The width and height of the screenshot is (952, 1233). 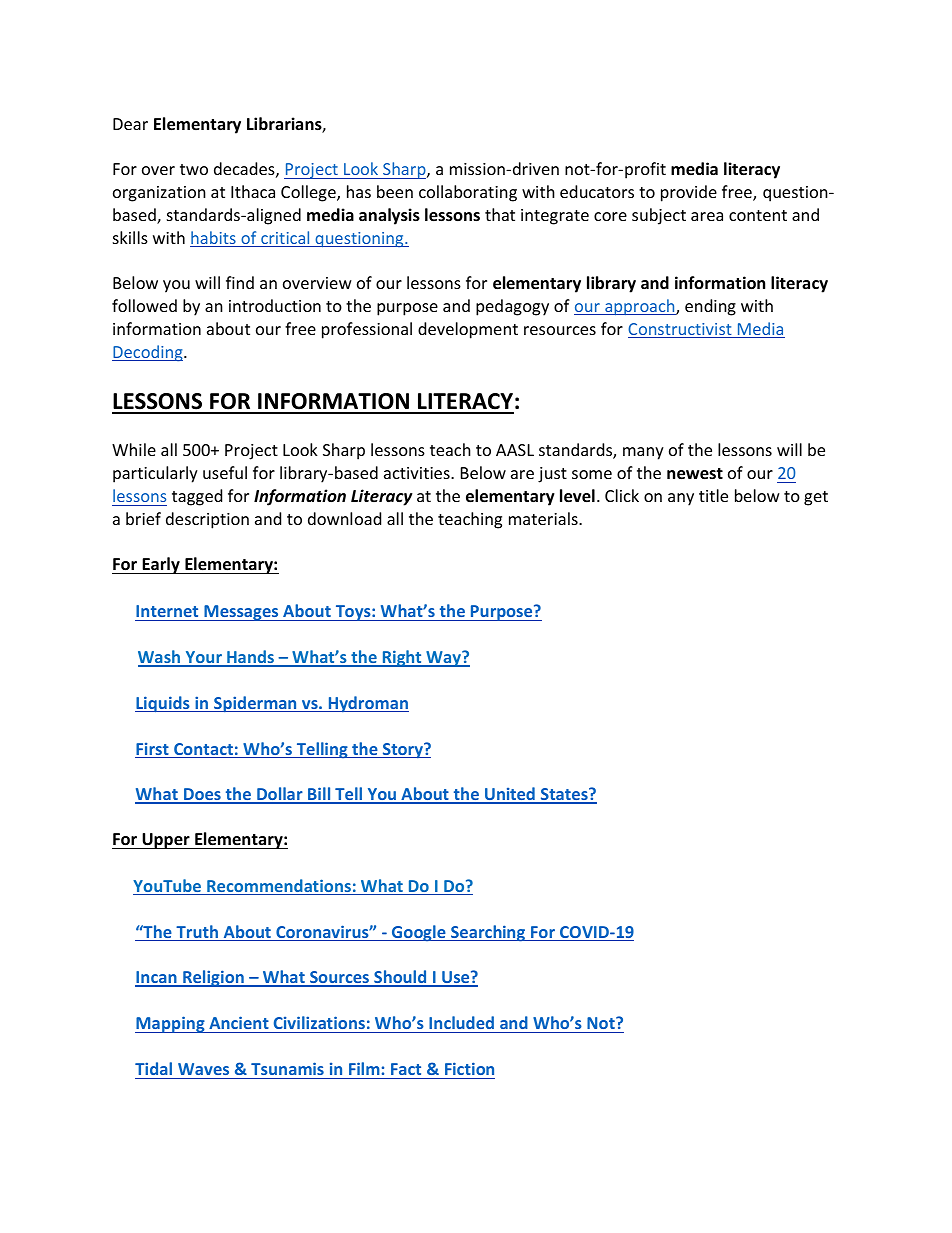 What do you see at coordinates (194, 169) in the screenshot?
I see `two` at bounding box center [194, 169].
